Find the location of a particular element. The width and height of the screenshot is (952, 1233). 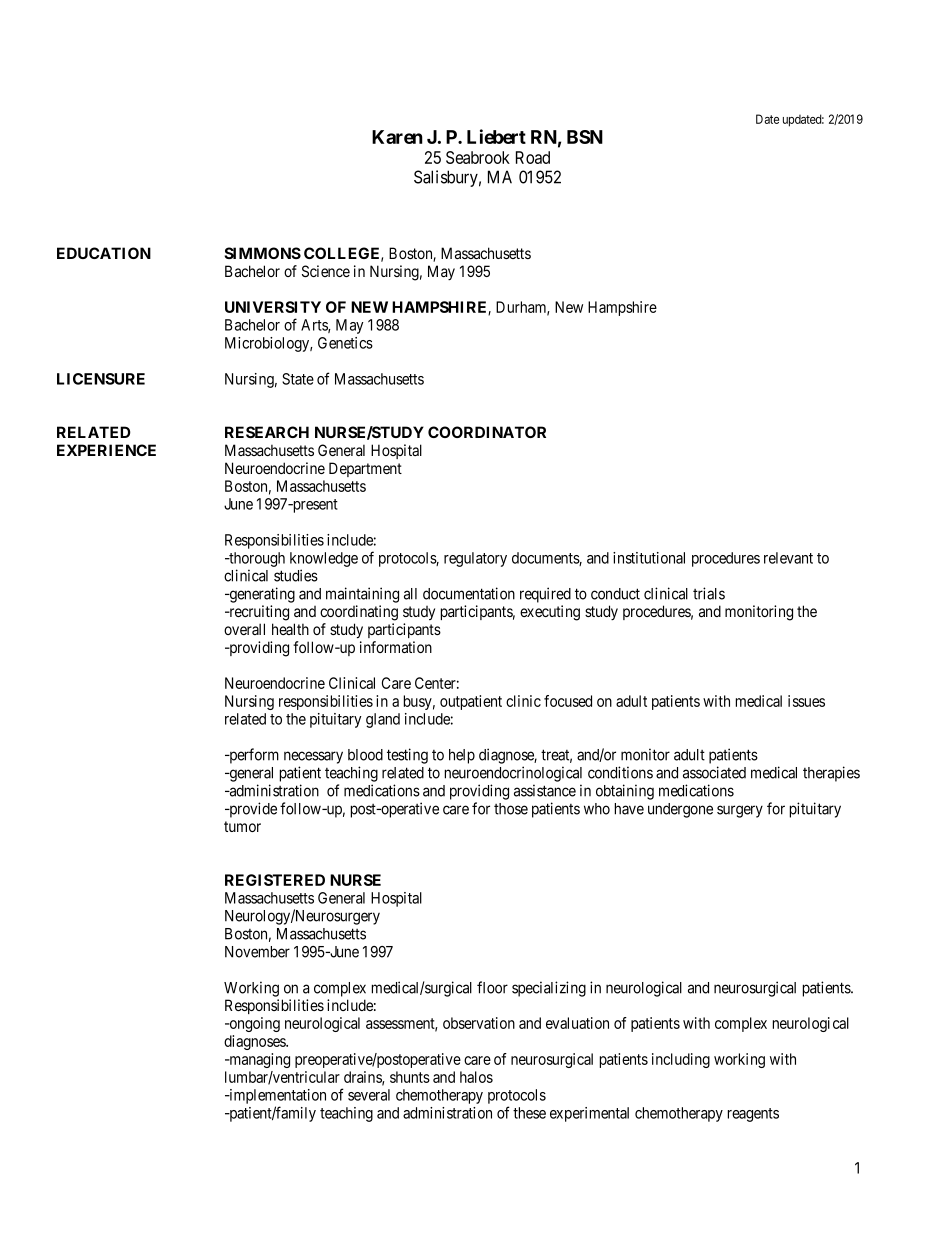

managing is located at coordinates (258, 1060).
